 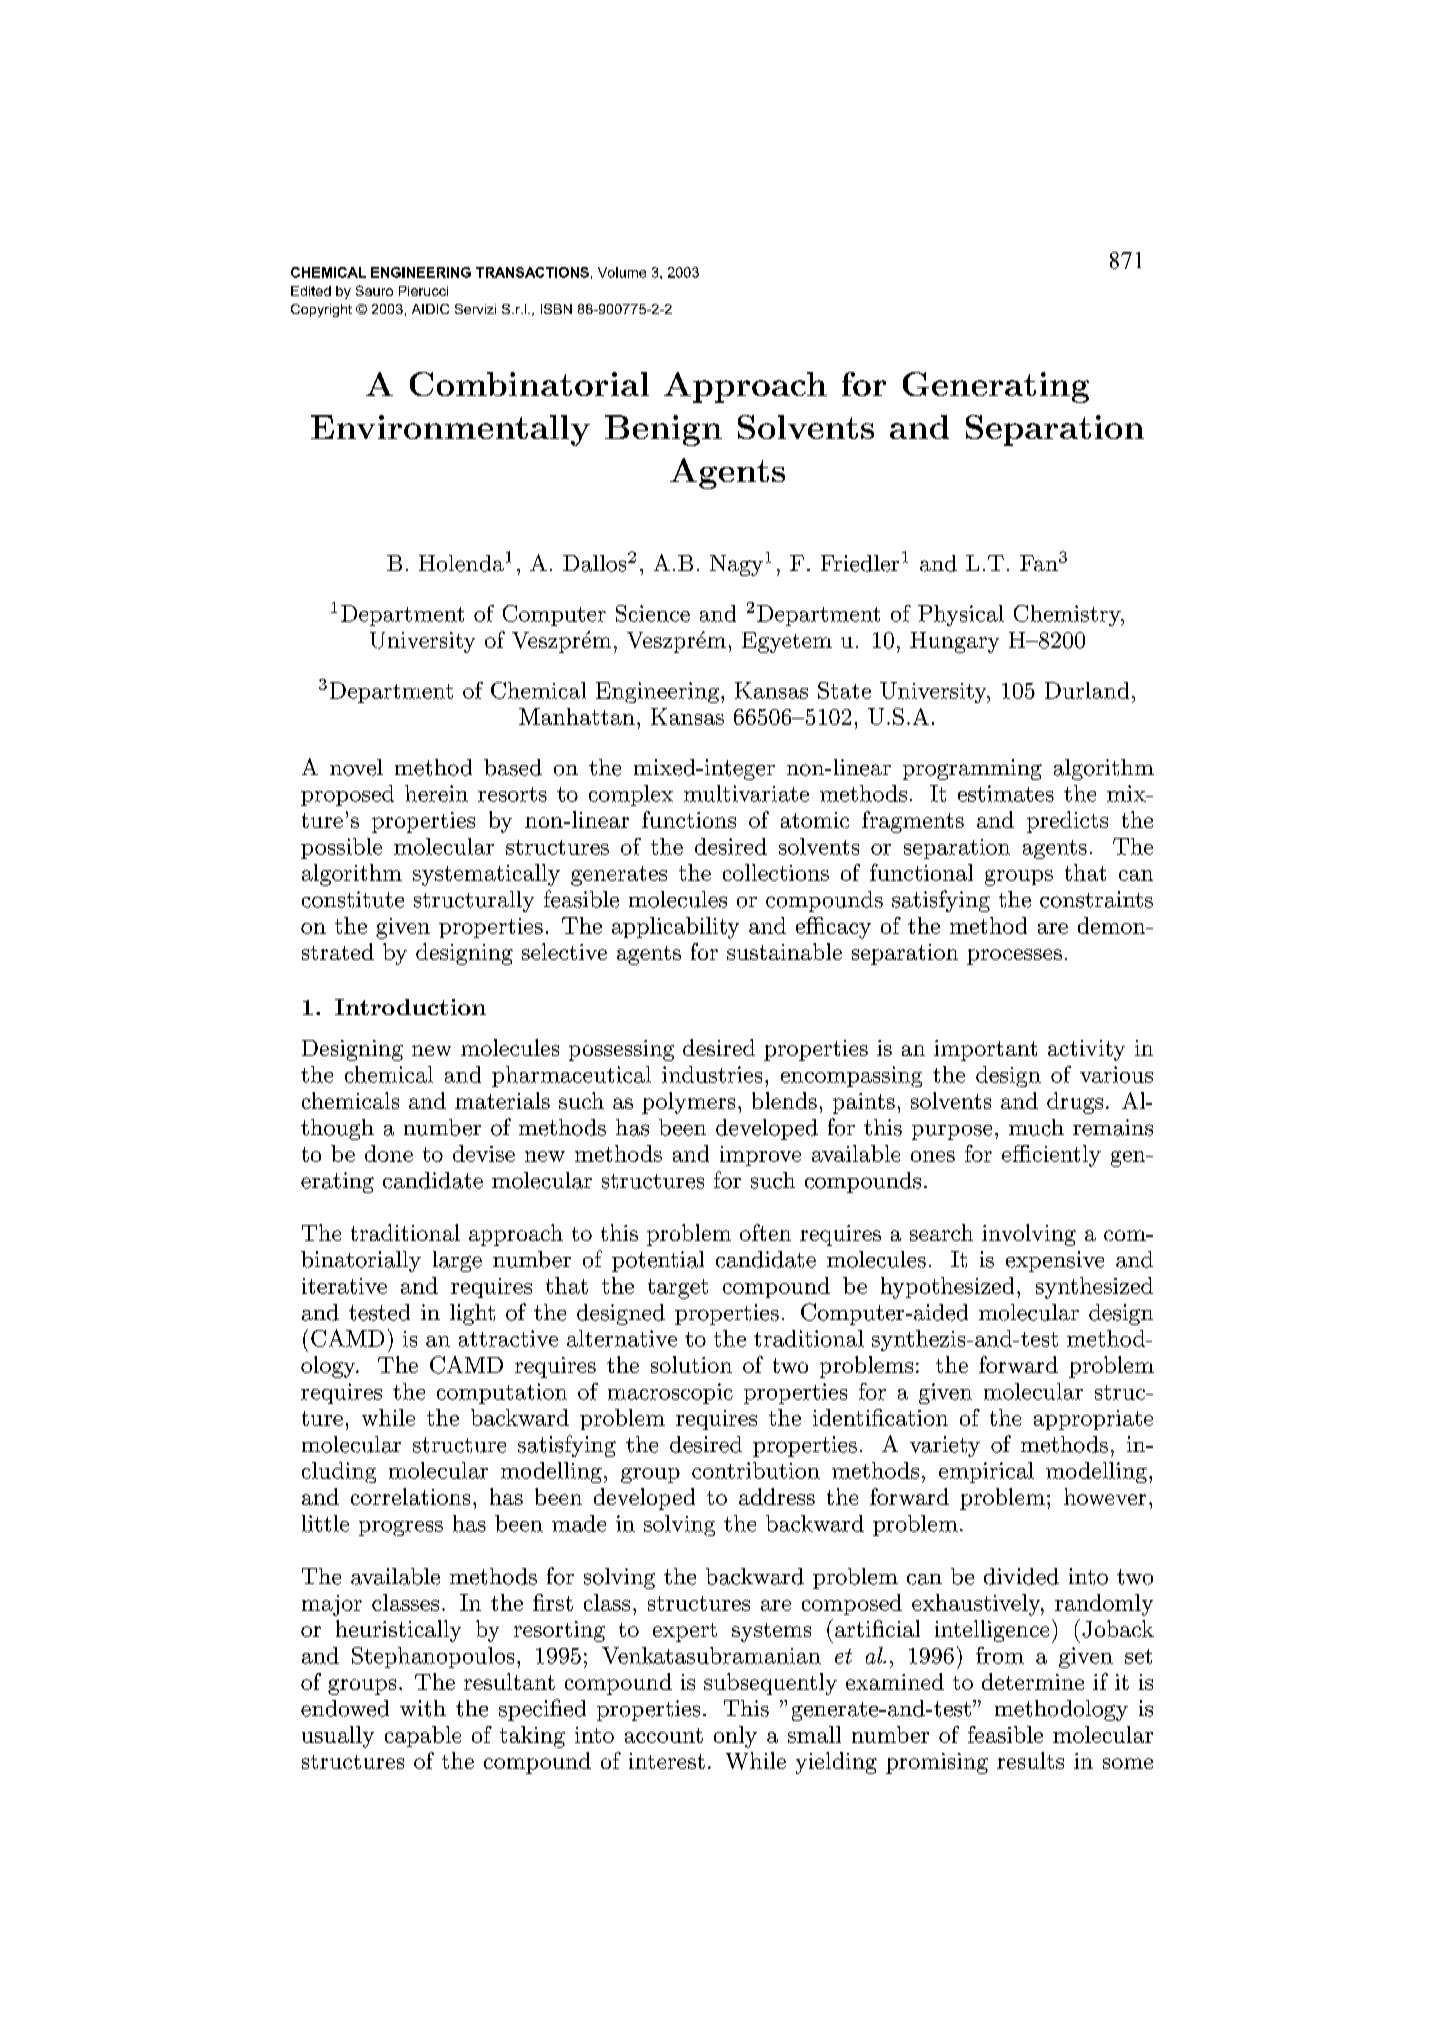 What do you see at coordinates (735, 1737) in the page?
I see `only` at bounding box center [735, 1737].
